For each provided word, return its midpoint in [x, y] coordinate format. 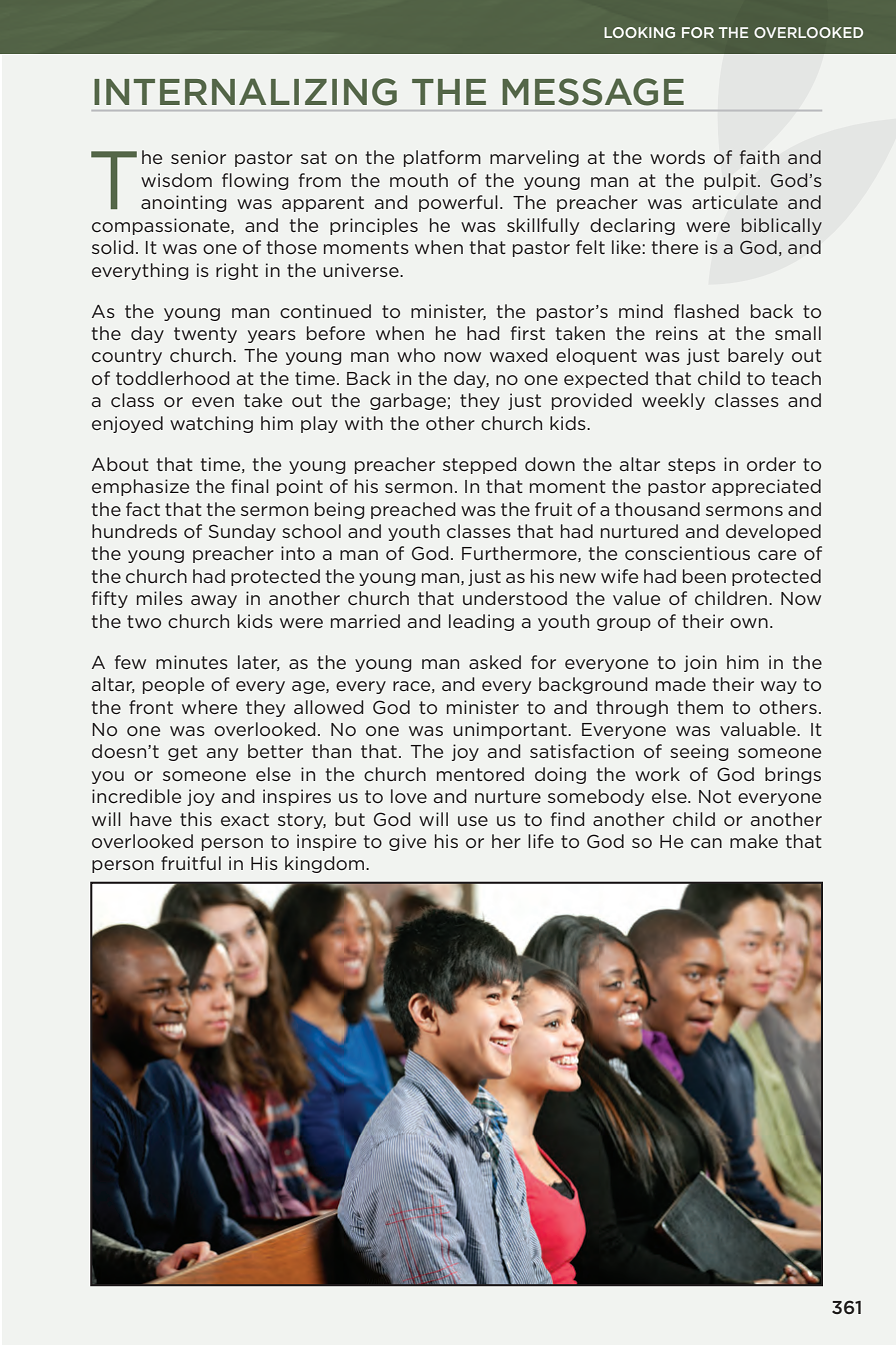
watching [211, 424]
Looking [639, 32]
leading [481, 622]
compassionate [162, 226]
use [473, 821]
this [196, 819]
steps [692, 466]
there [675, 247]
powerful [458, 203]
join [700, 663]
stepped [479, 465]
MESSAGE [593, 92]
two [144, 621]
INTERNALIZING [245, 92]
